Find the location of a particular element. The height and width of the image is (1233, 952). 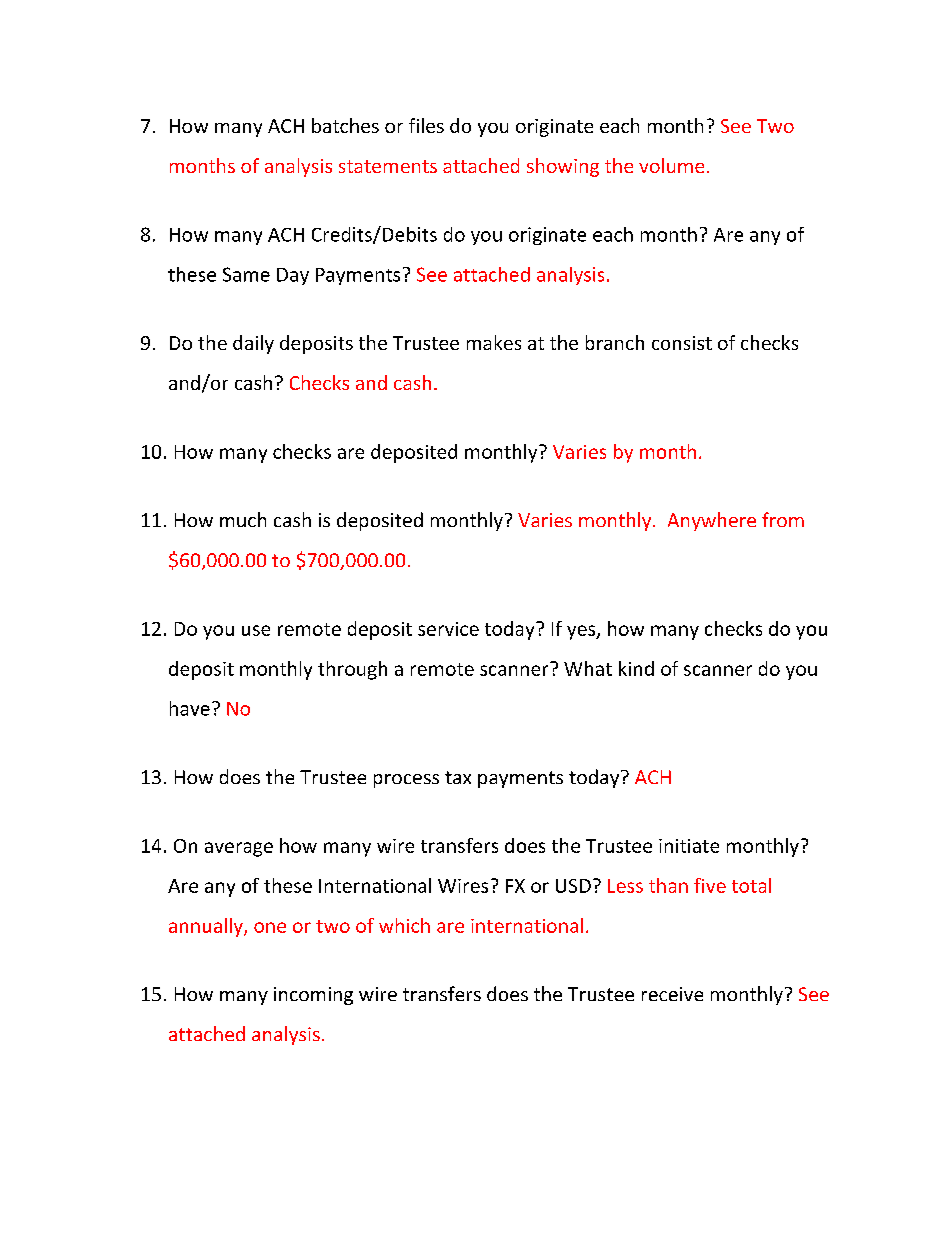

files is located at coordinates (426, 125).
